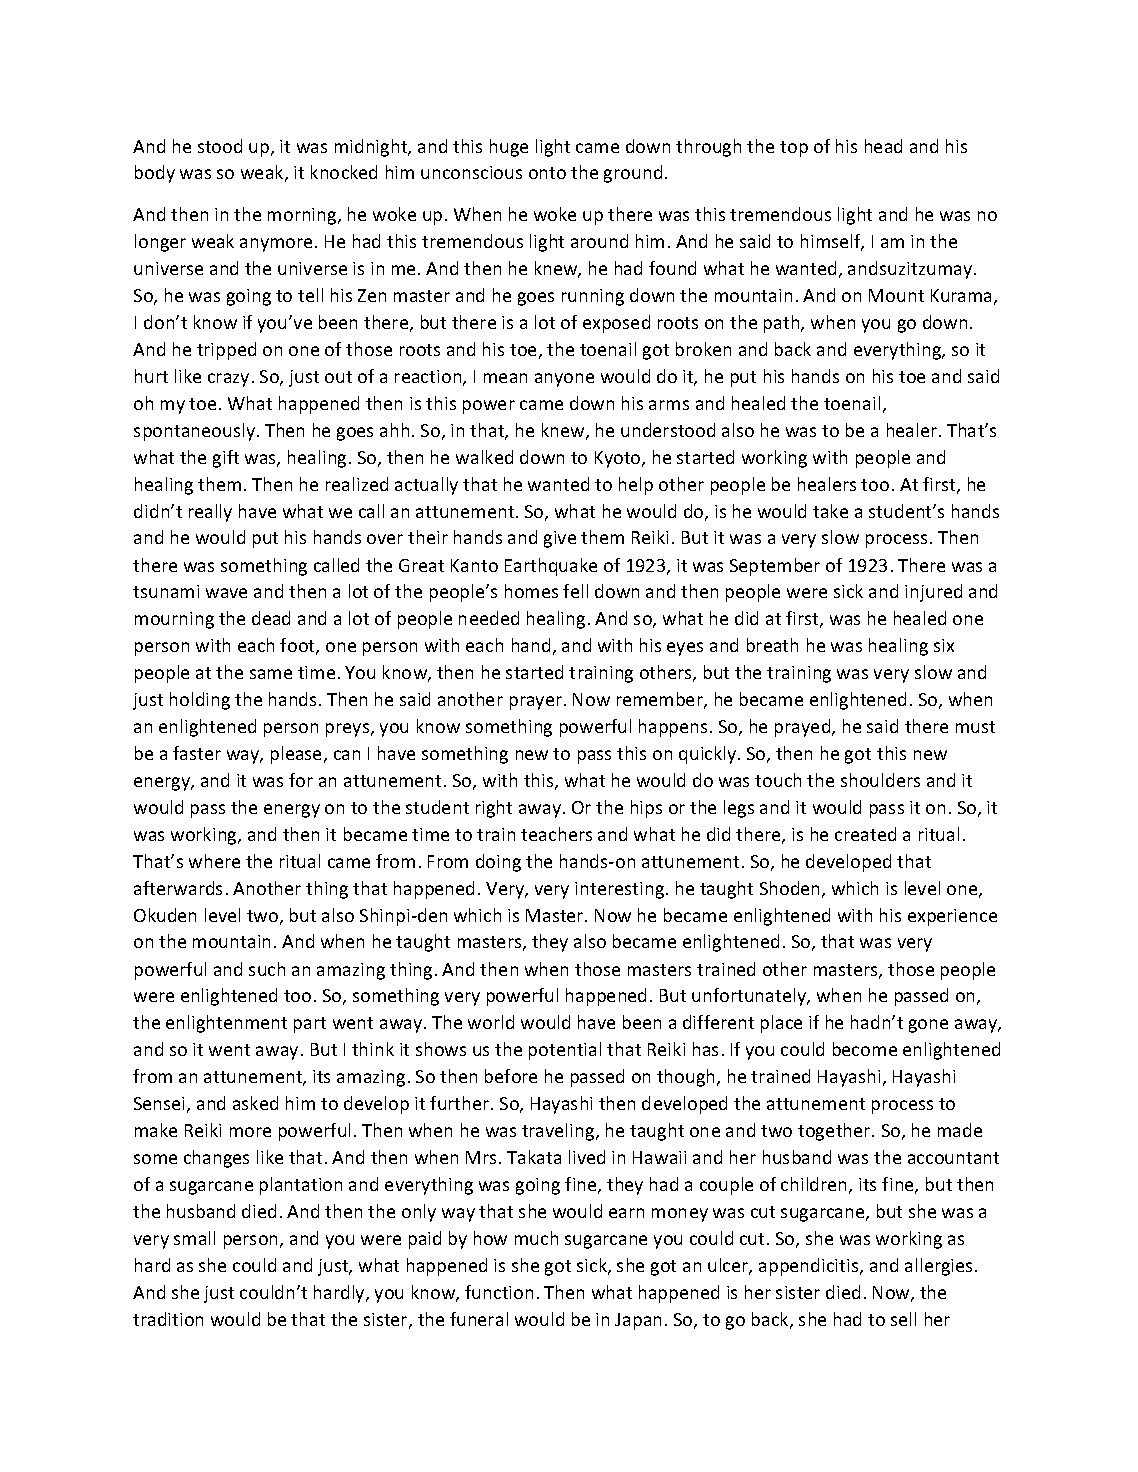 This screenshot has height=1472, width=1138. I want to click on Kyoto, so click(619, 459).
